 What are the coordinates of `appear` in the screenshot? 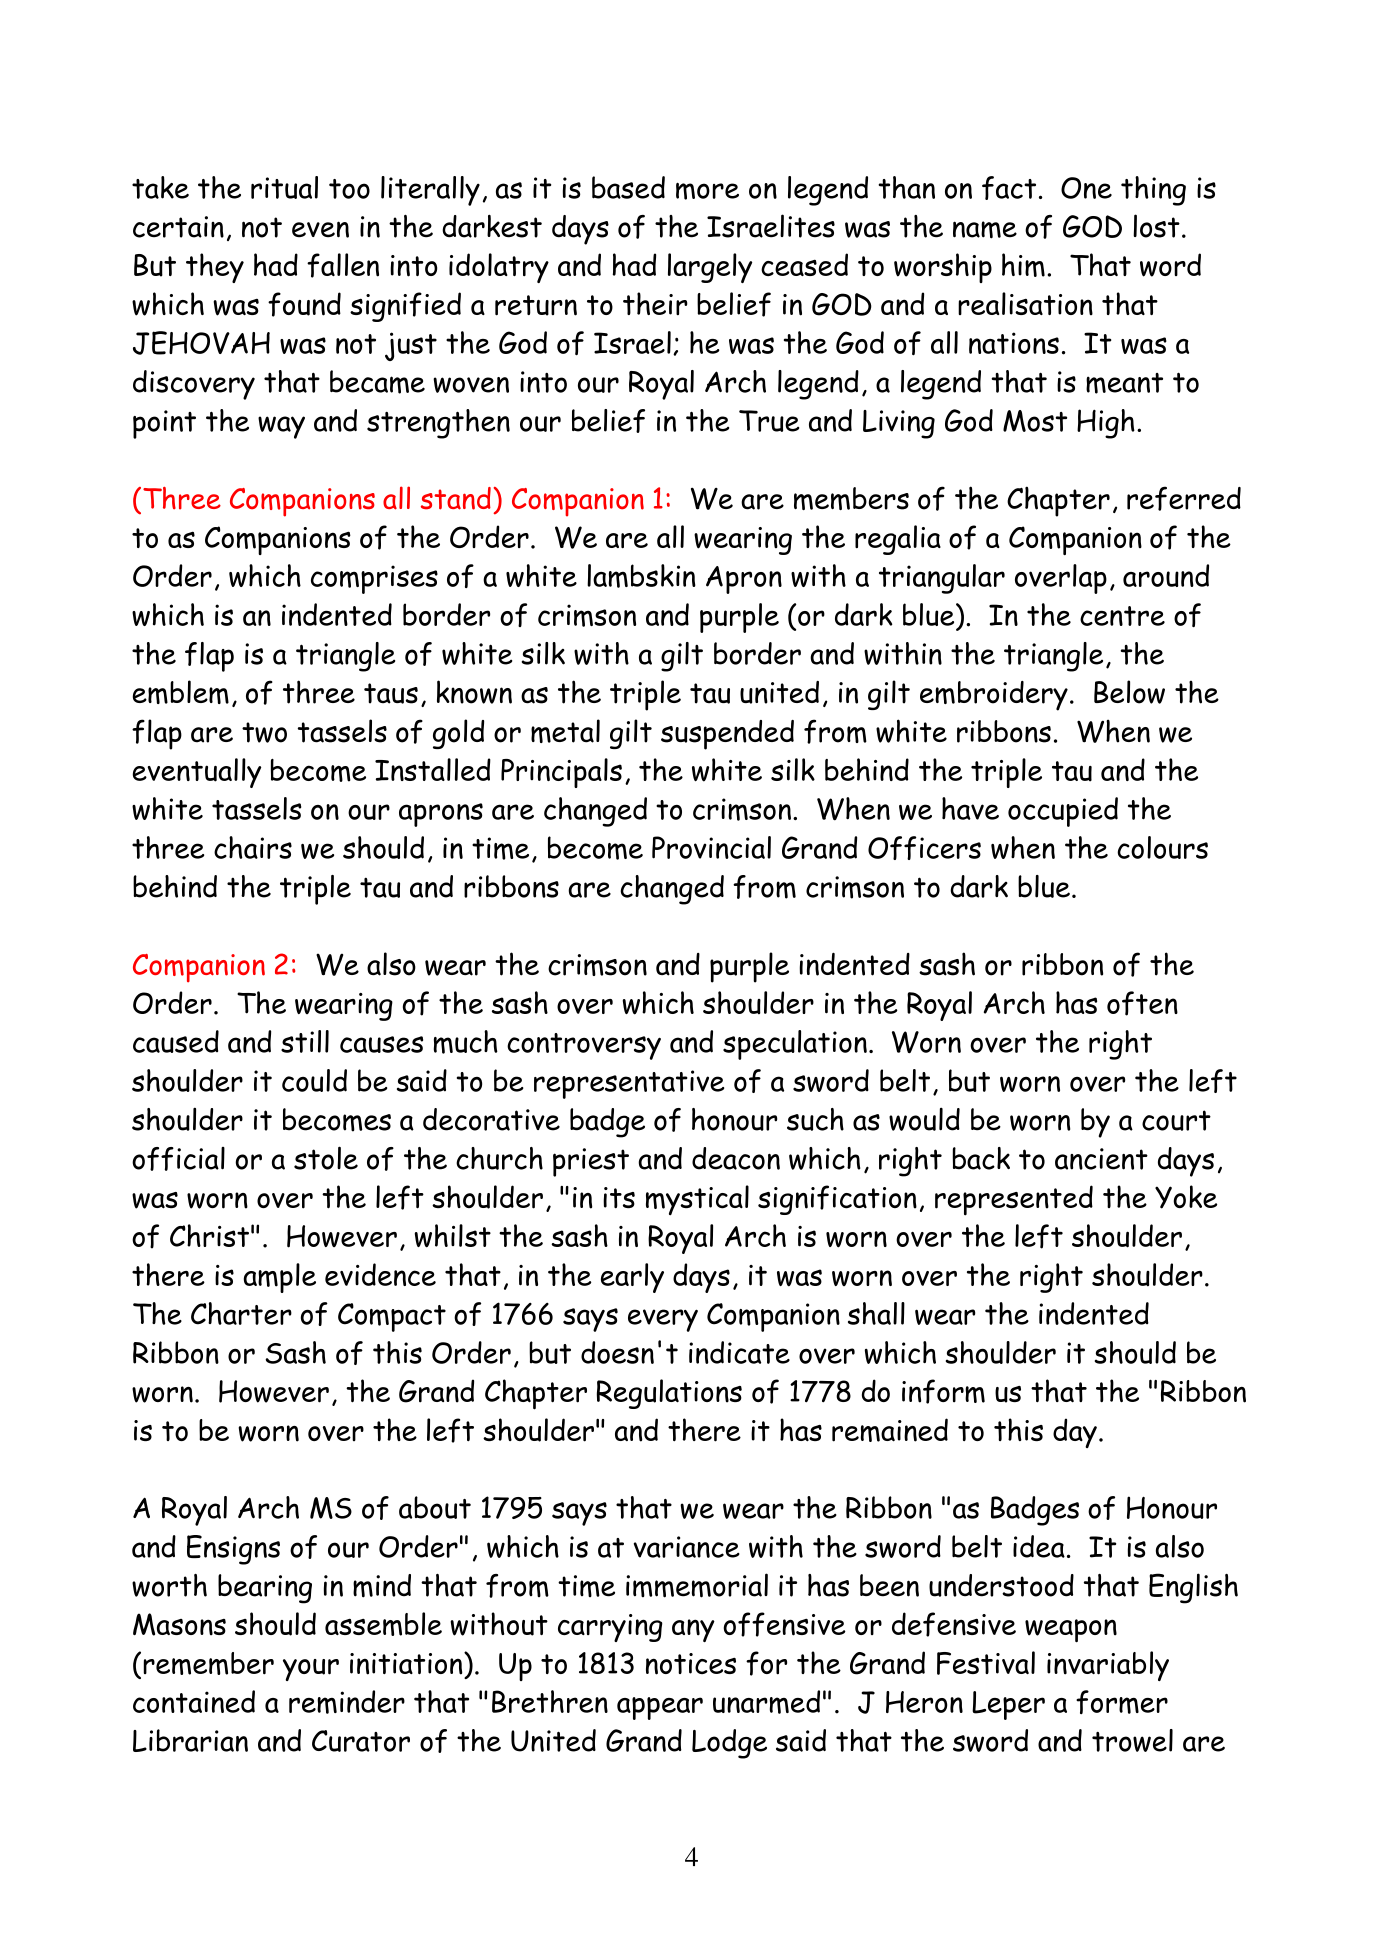 It's located at (660, 1708).
